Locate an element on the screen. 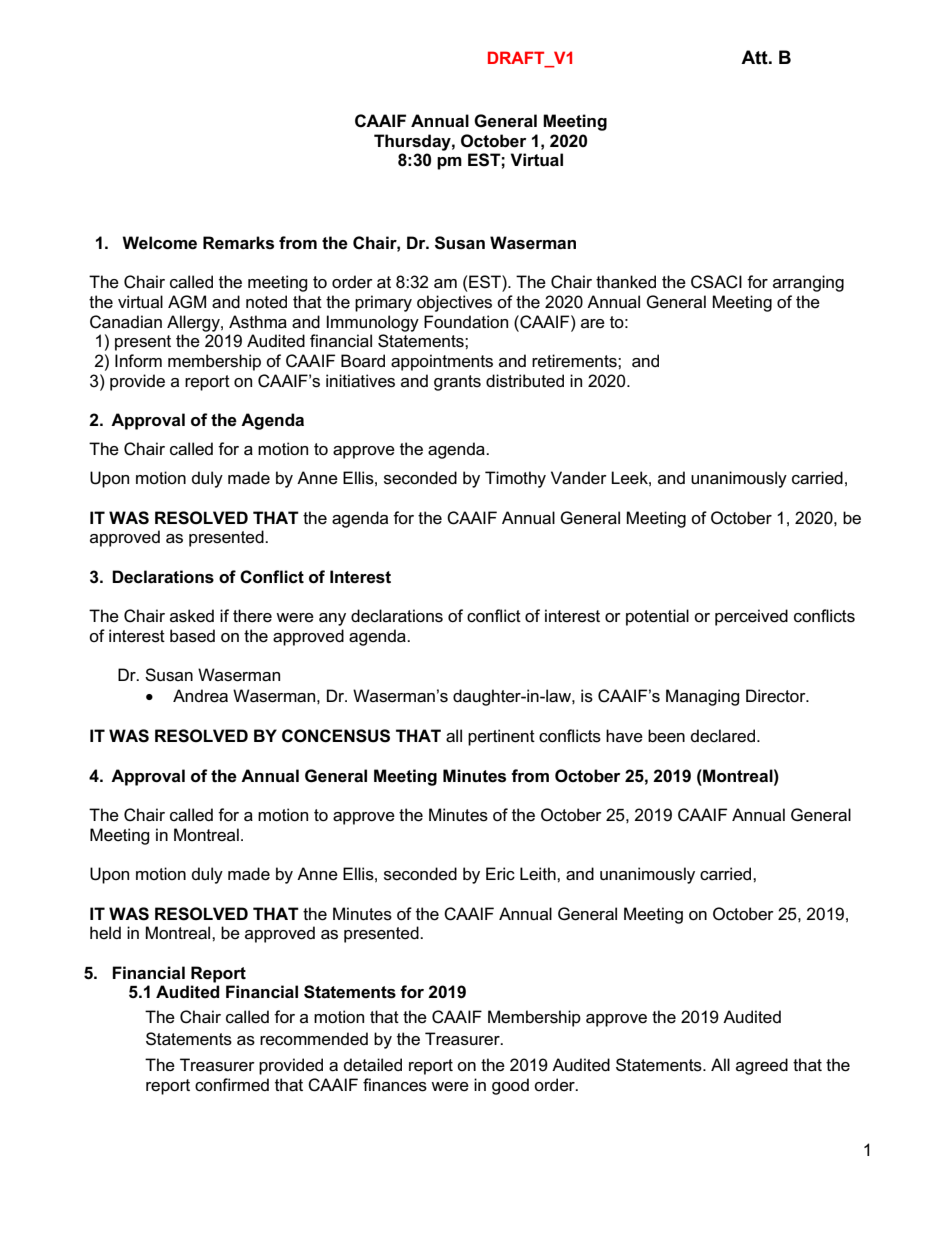 The image size is (952, 1233). Timothy is located at coordinates (515, 479).
